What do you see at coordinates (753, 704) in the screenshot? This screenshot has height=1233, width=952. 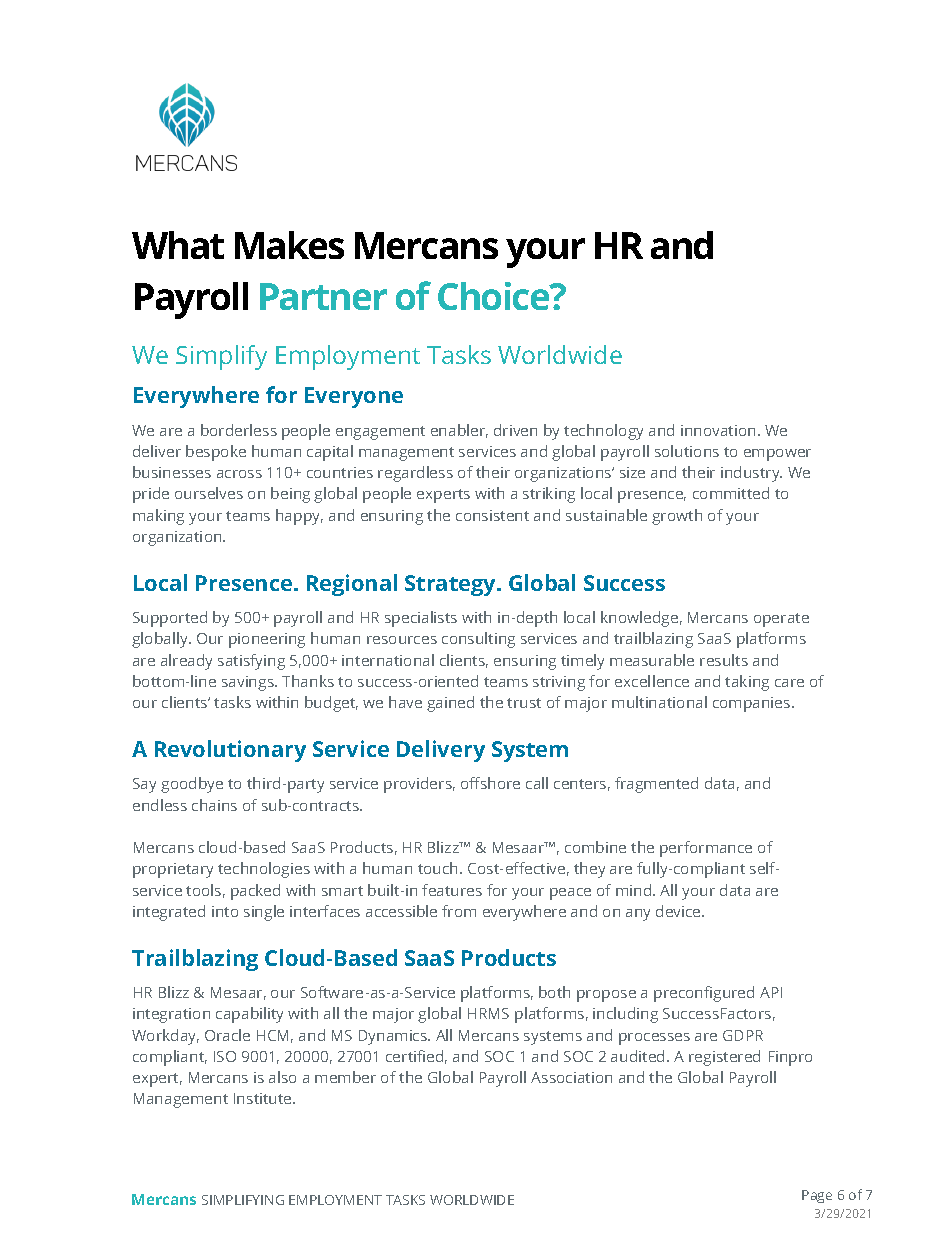 I see `companies` at bounding box center [753, 704].
